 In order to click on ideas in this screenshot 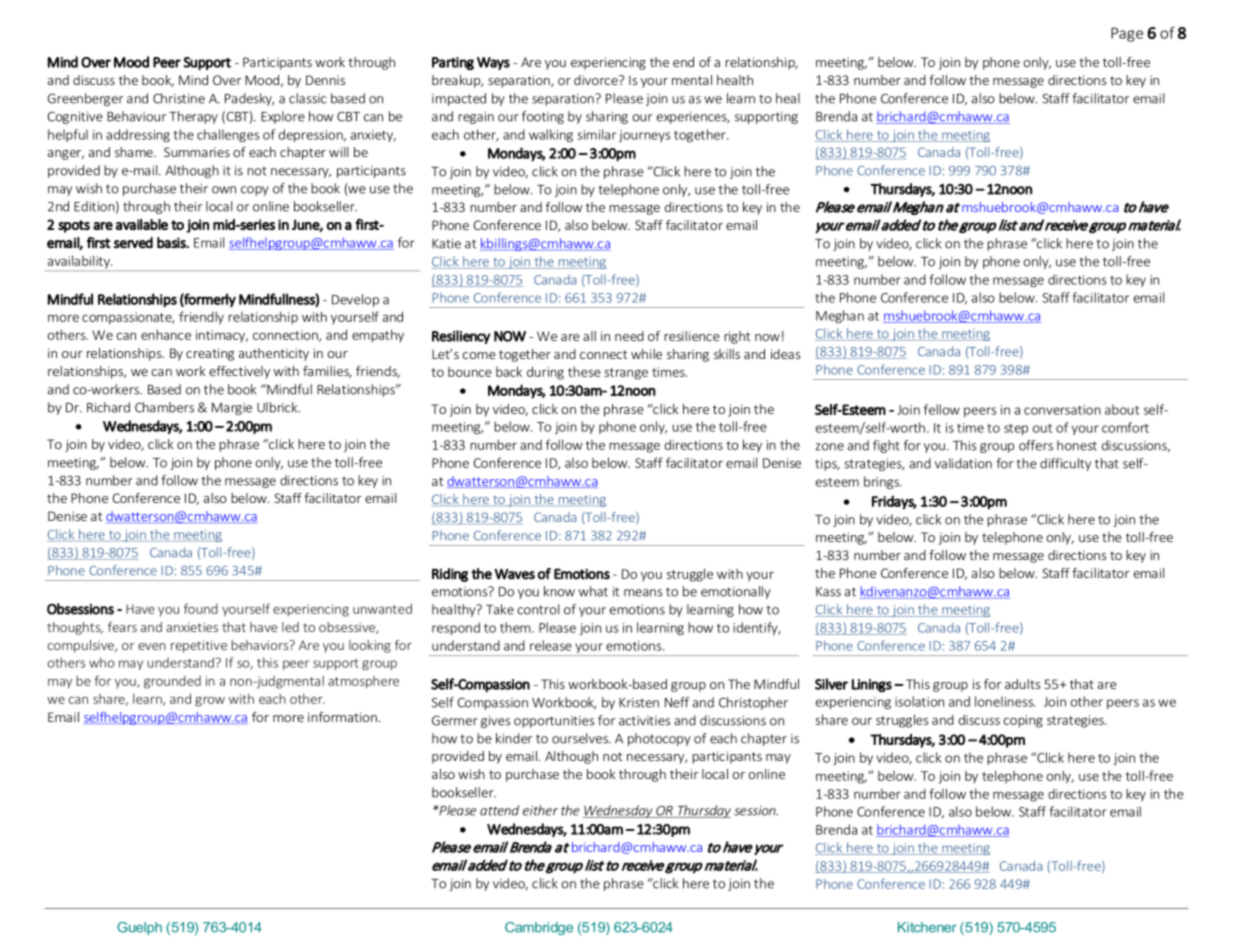, I will do `click(785, 354)`.
